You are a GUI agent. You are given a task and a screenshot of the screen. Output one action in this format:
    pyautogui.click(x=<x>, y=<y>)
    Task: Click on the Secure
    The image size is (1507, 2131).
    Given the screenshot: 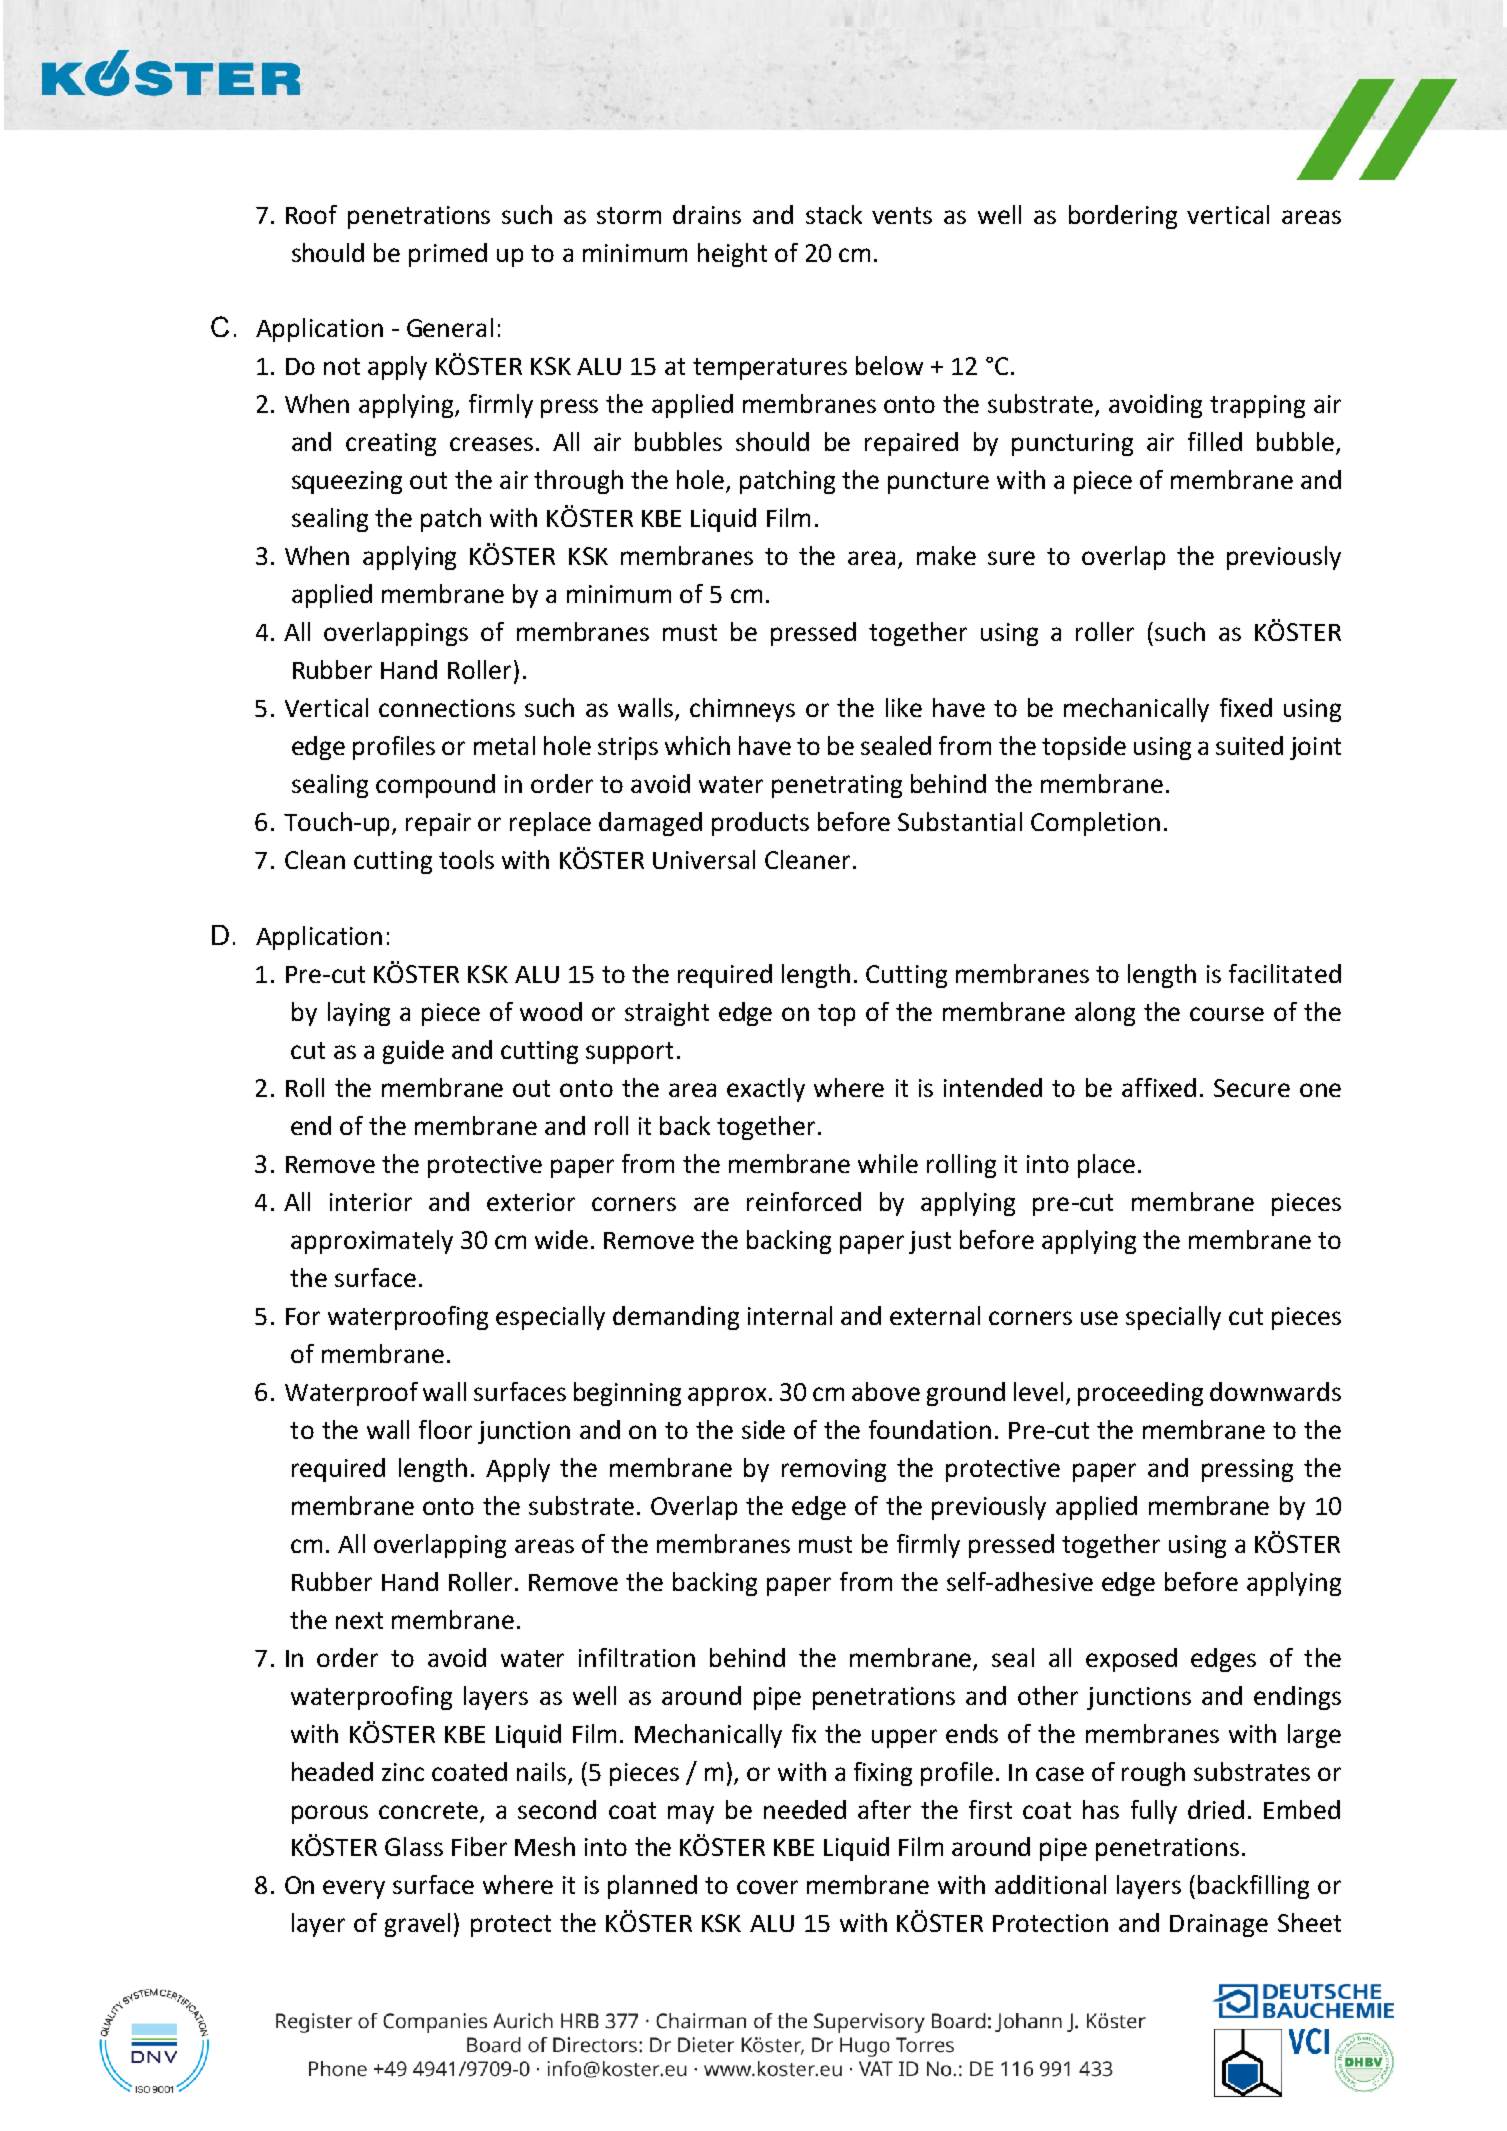 What is the action you would take?
    pyautogui.click(x=1252, y=1088)
